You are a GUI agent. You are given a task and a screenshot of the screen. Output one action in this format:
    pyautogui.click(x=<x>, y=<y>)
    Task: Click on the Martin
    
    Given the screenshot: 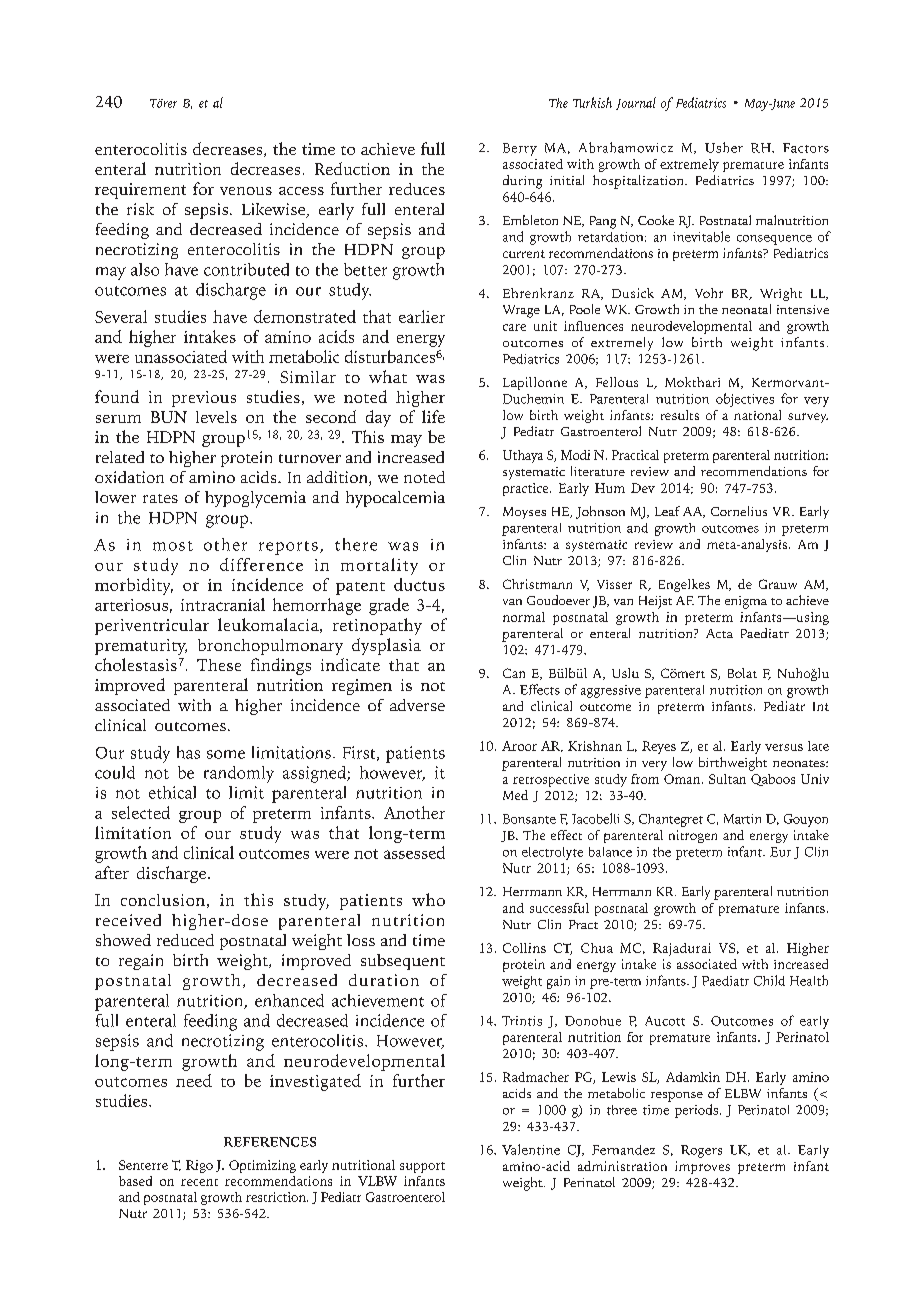 What is the action you would take?
    pyautogui.click(x=742, y=819)
